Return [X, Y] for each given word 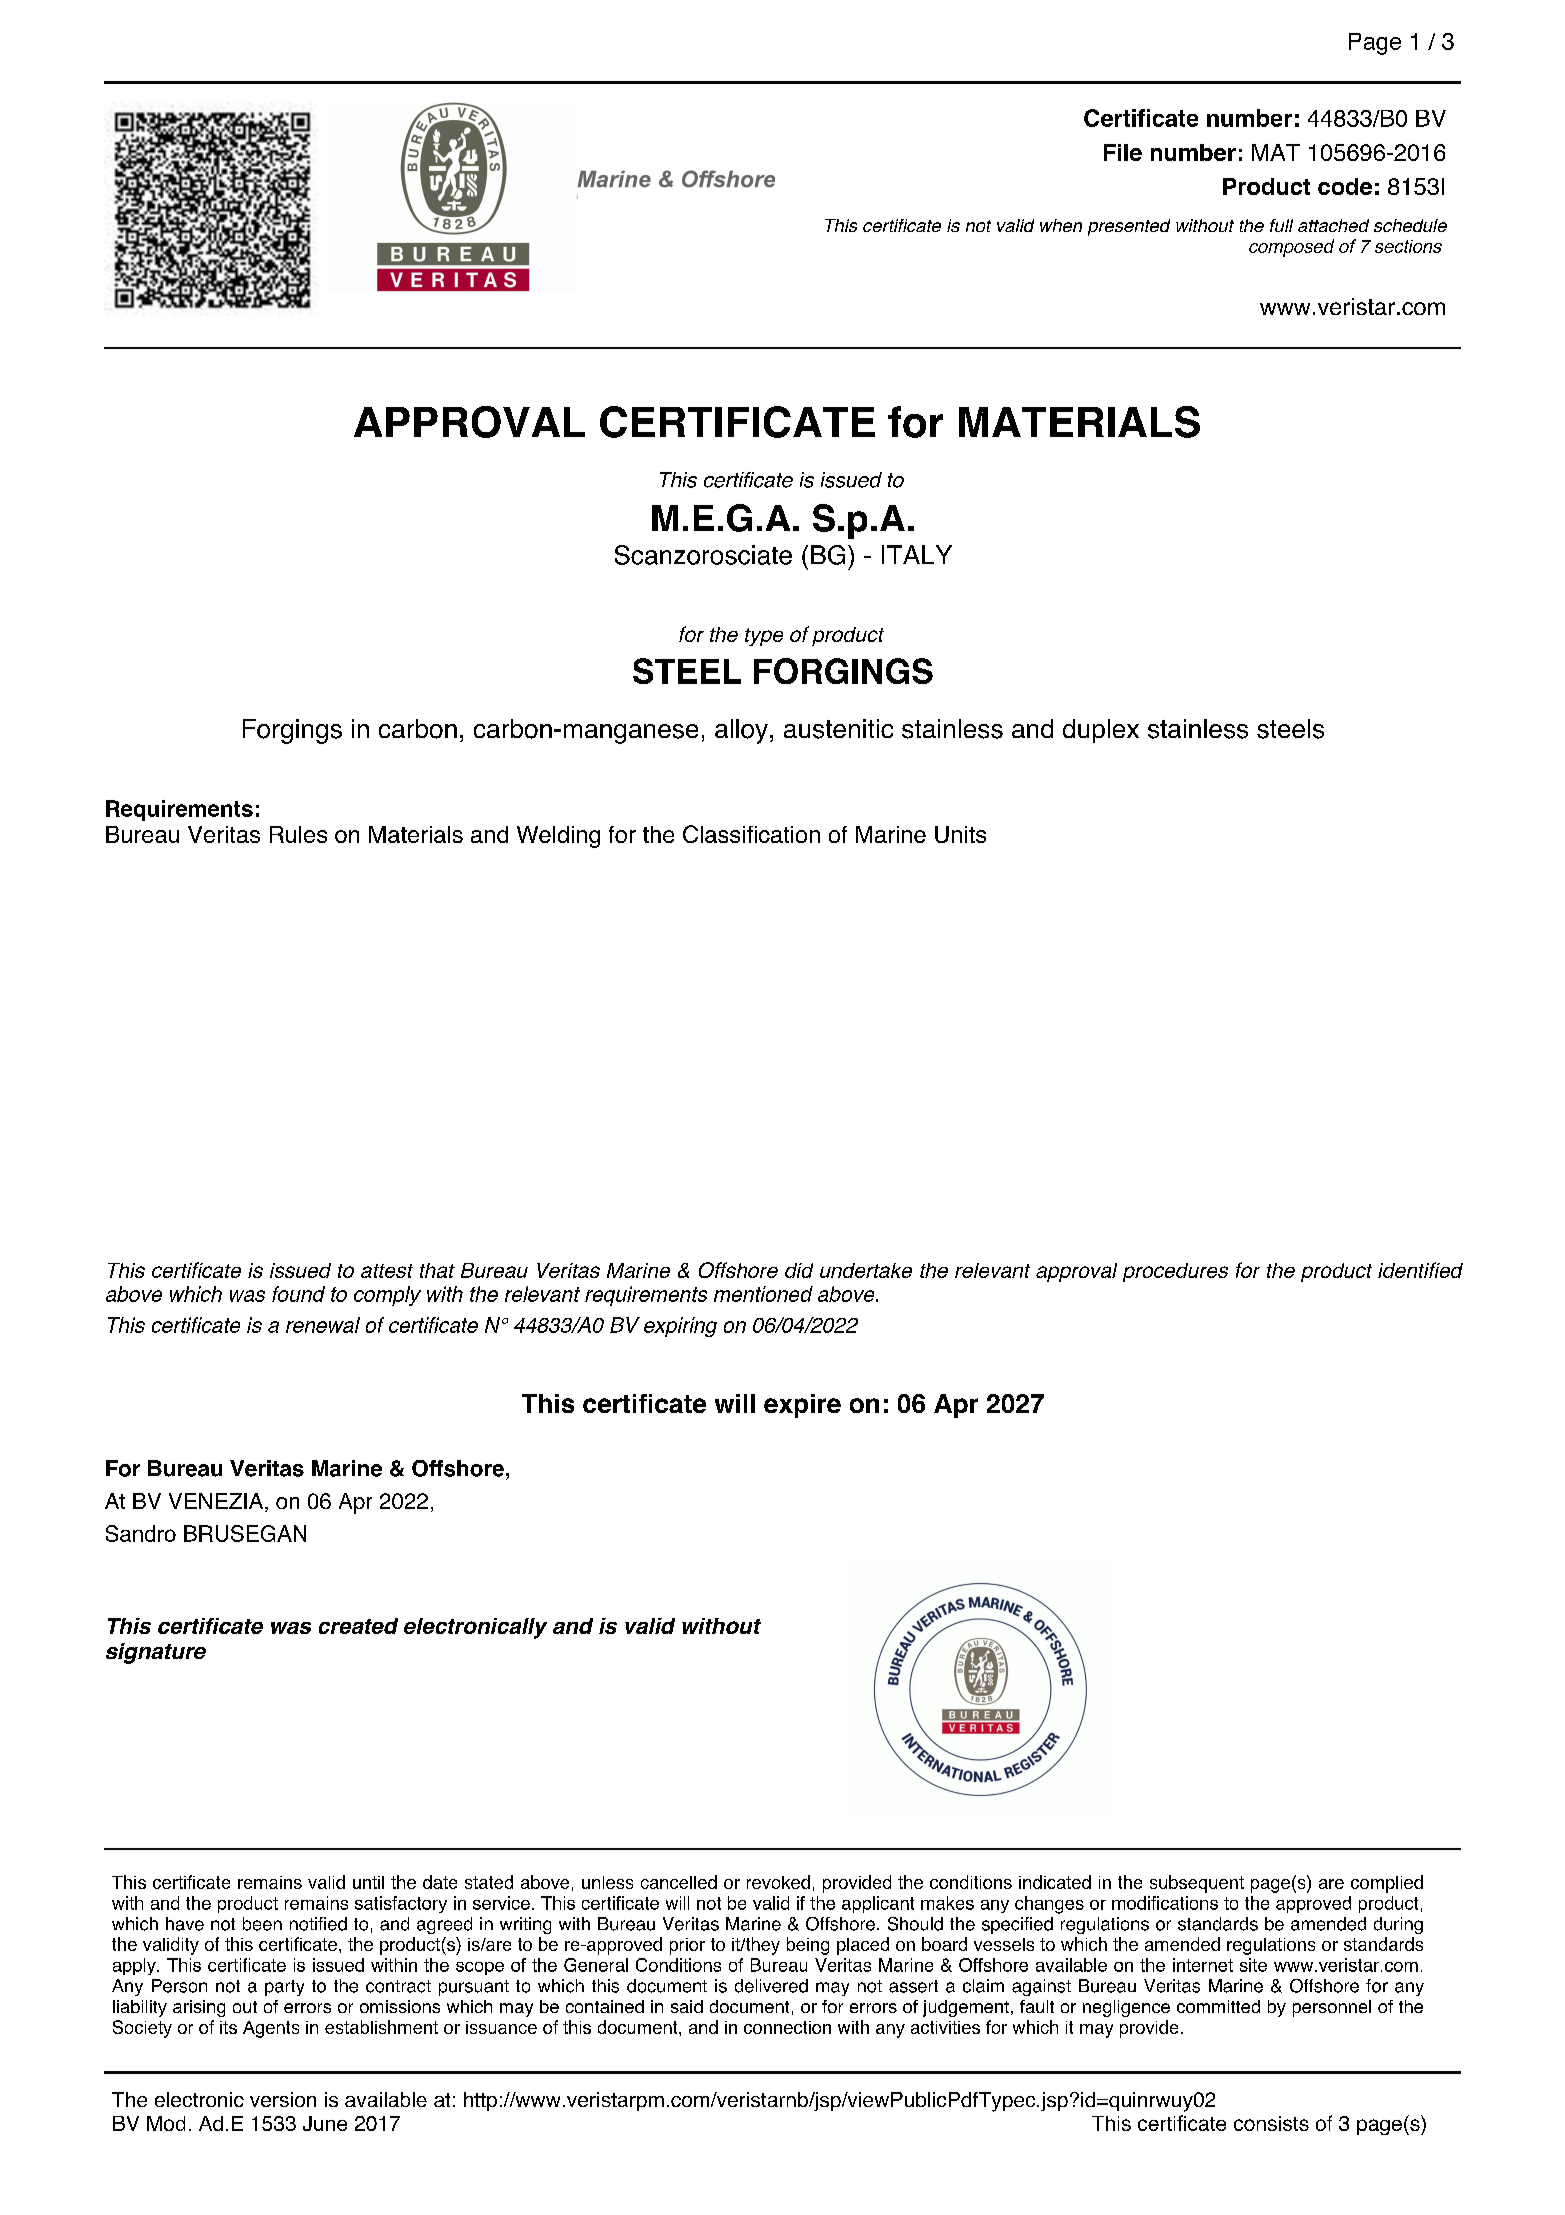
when [1061, 225]
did [799, 1270]
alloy [741, 731]
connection [787, 2027]
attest [387, 1271]
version [283, 2099]
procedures [1175, 1272]
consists [1271, 2123]
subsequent [1197, 1884]
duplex [1101, 731]
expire [802, 1406]
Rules [298, 834]
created [358, 1626]
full [1281, 225]
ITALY [917, 554]
